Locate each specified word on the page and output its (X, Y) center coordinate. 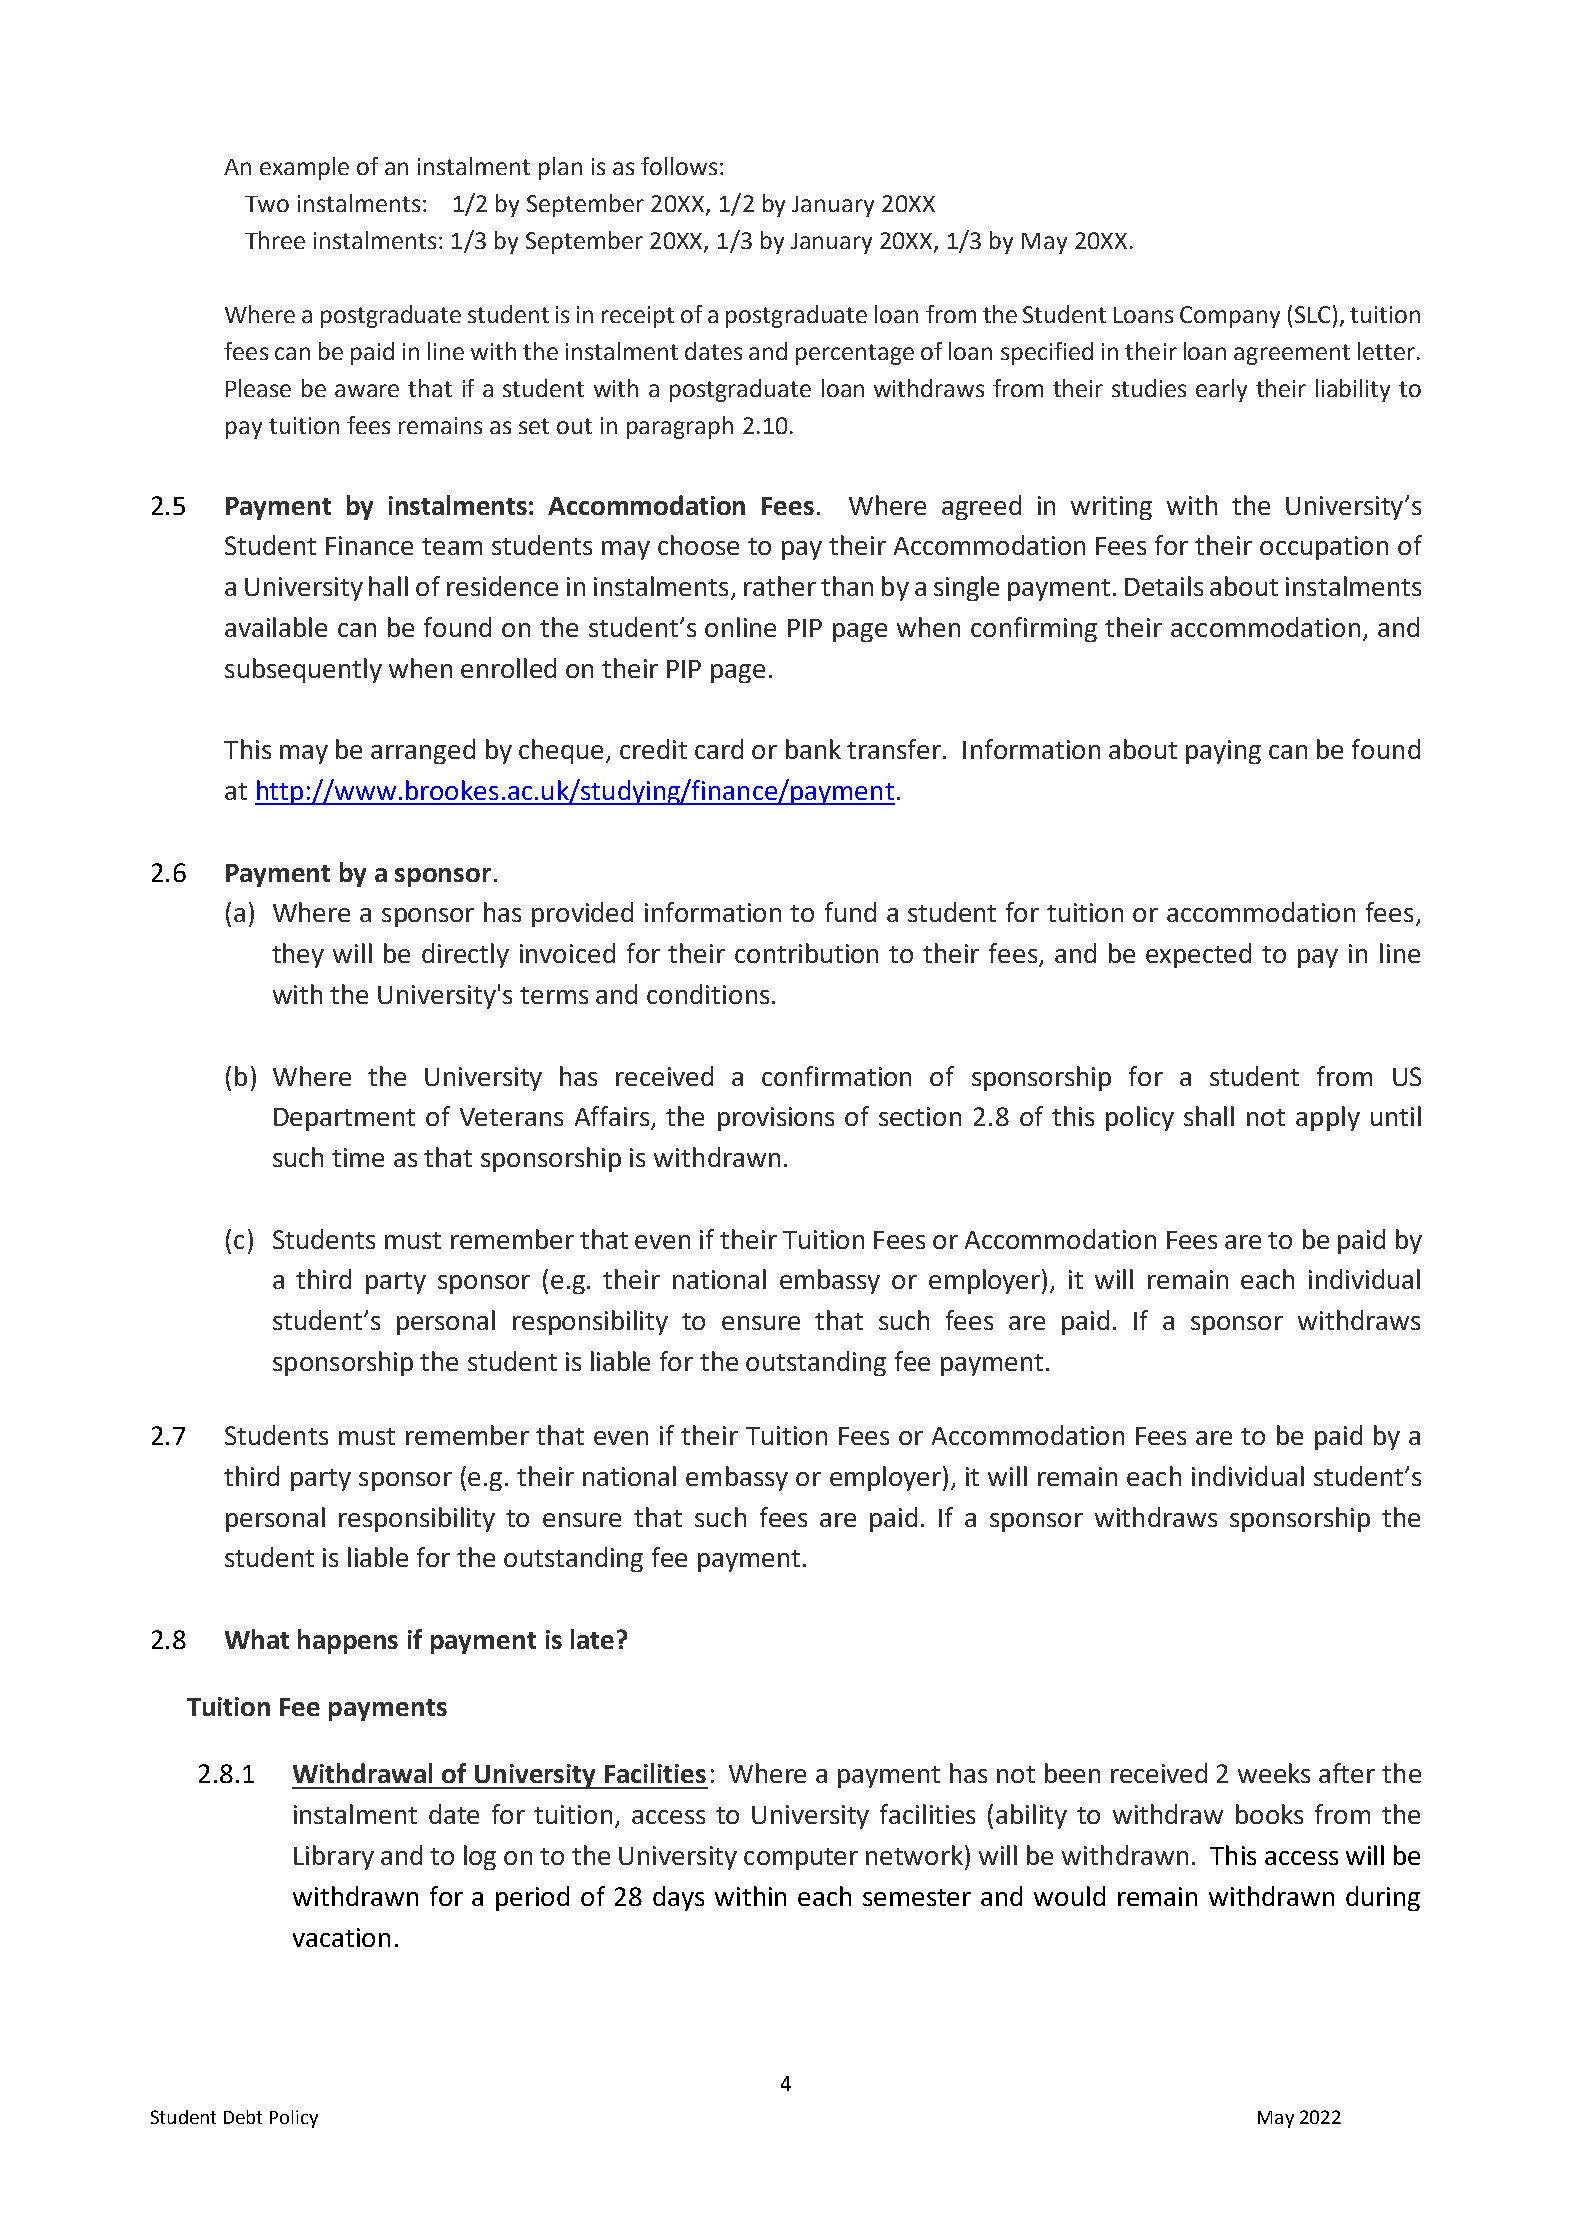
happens (348, 1641)
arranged (423, 751)
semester (917, 1897)
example (304, 168)
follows (679, 166)
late (592, 1639)
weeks (1274, 1773)
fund (850, 912)
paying (1223, 752)
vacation (341, 1937)
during (1383, 1898)
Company (1230, 317)
